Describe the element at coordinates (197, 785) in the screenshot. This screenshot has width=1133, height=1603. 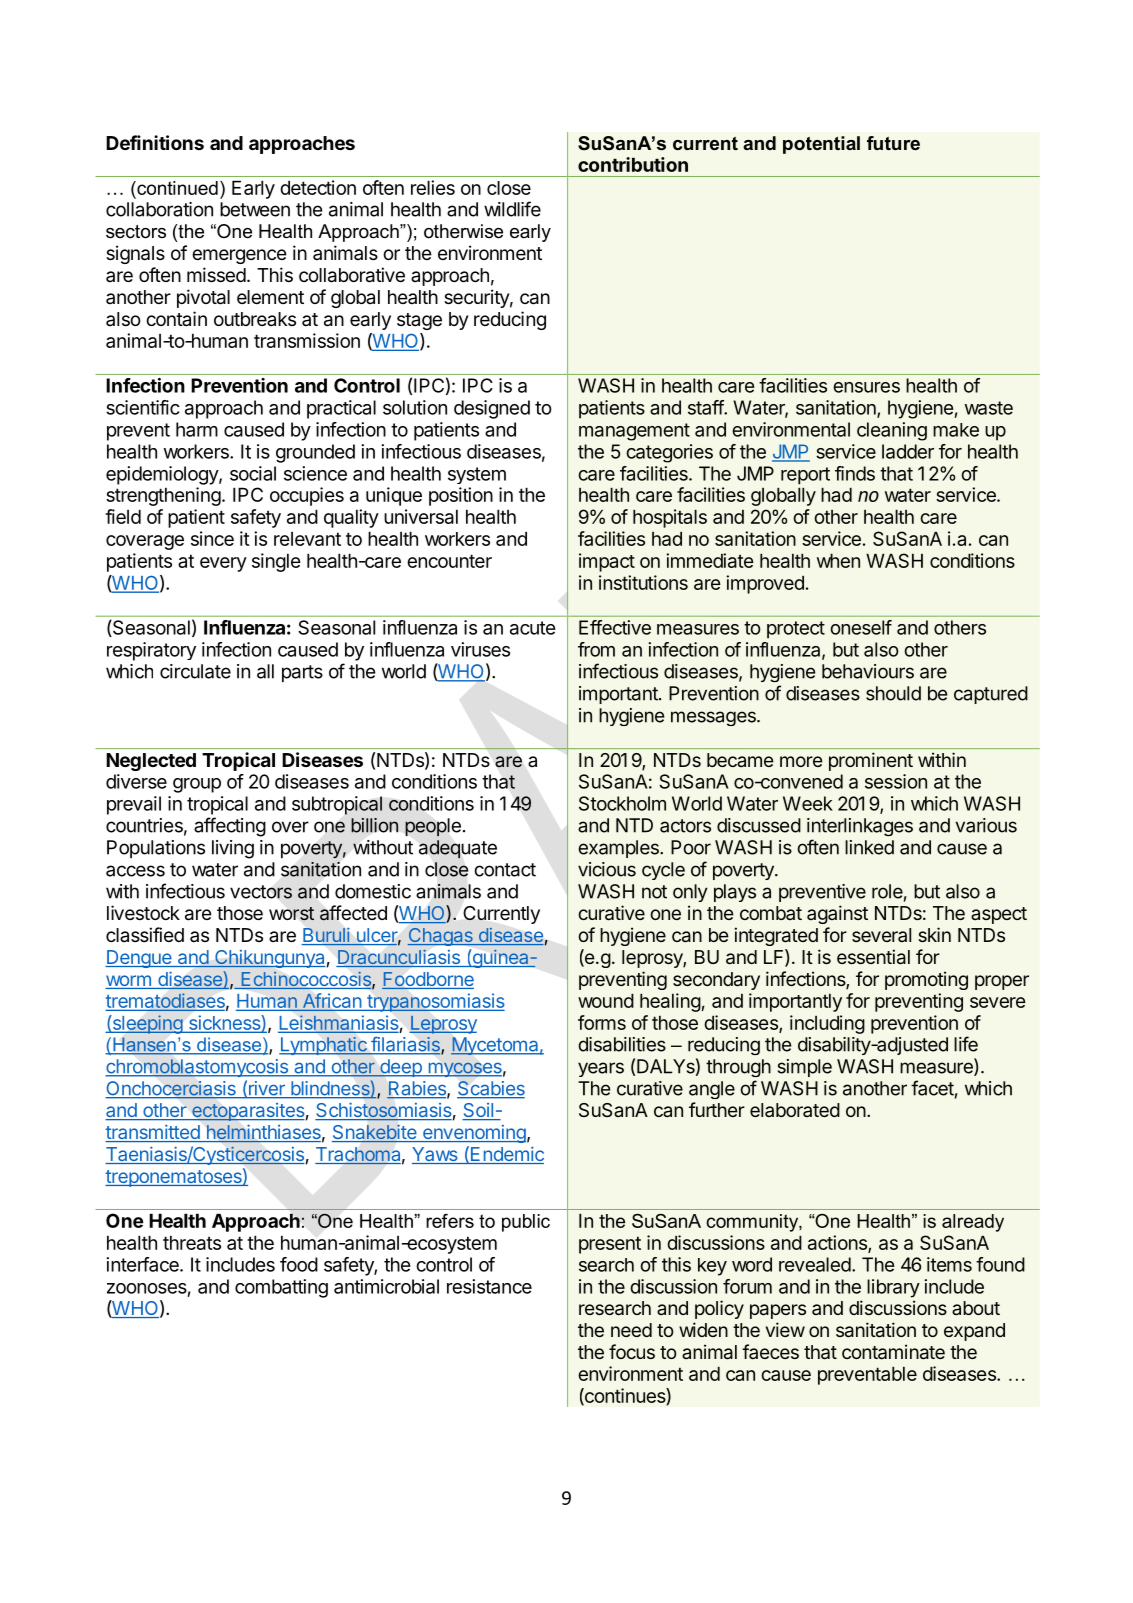
I see `group` at that location.
